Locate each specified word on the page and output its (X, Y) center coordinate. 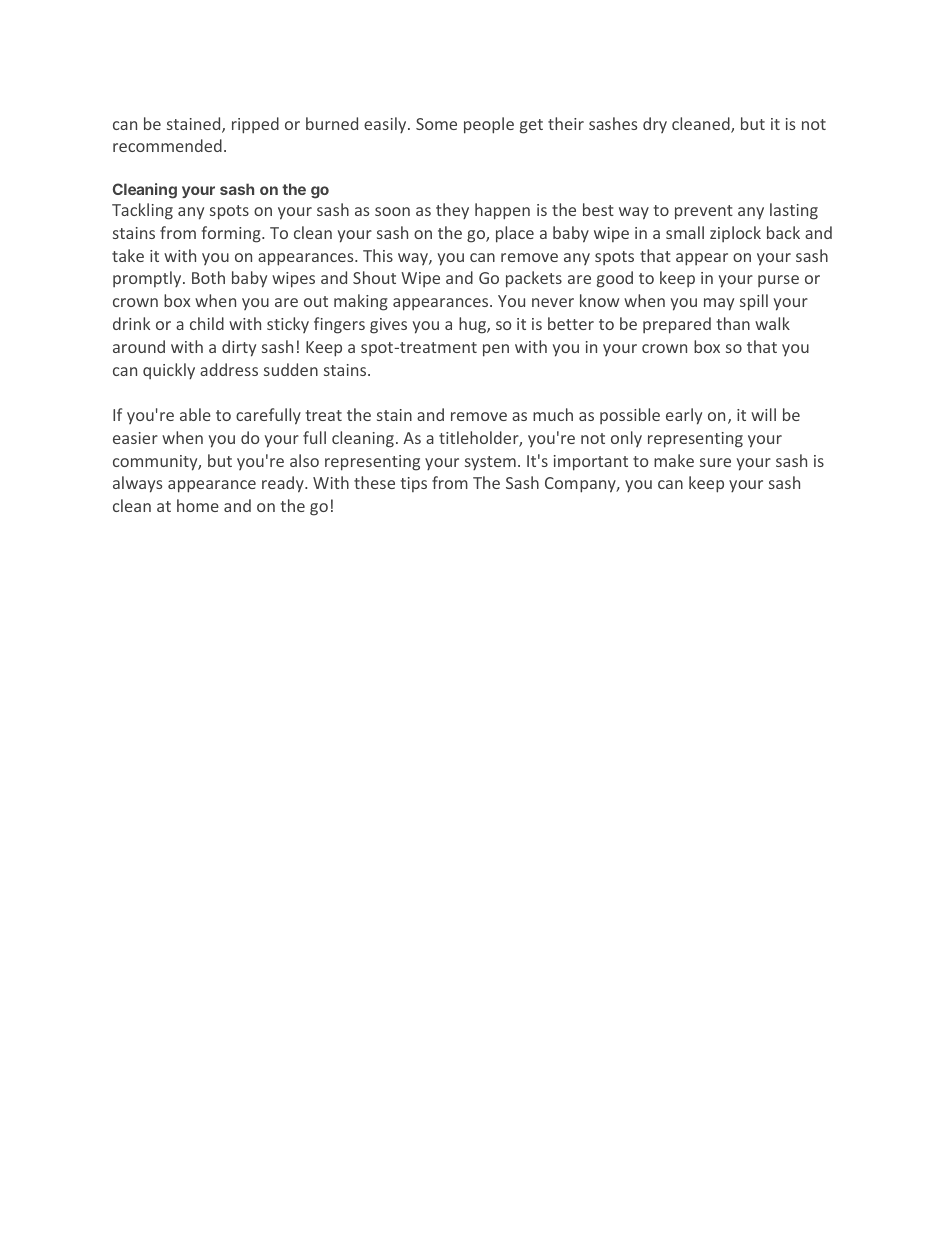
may (719, 304)
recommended (167, 145)
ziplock (735, 234)
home (198, 505)
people (489, 125)
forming (232, 234)
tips (413, 484)
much (553, 414)
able (195, 414)
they (452, 211)
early (684, 416)
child (207, 323)
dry (655, 125)
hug (473, 325)
